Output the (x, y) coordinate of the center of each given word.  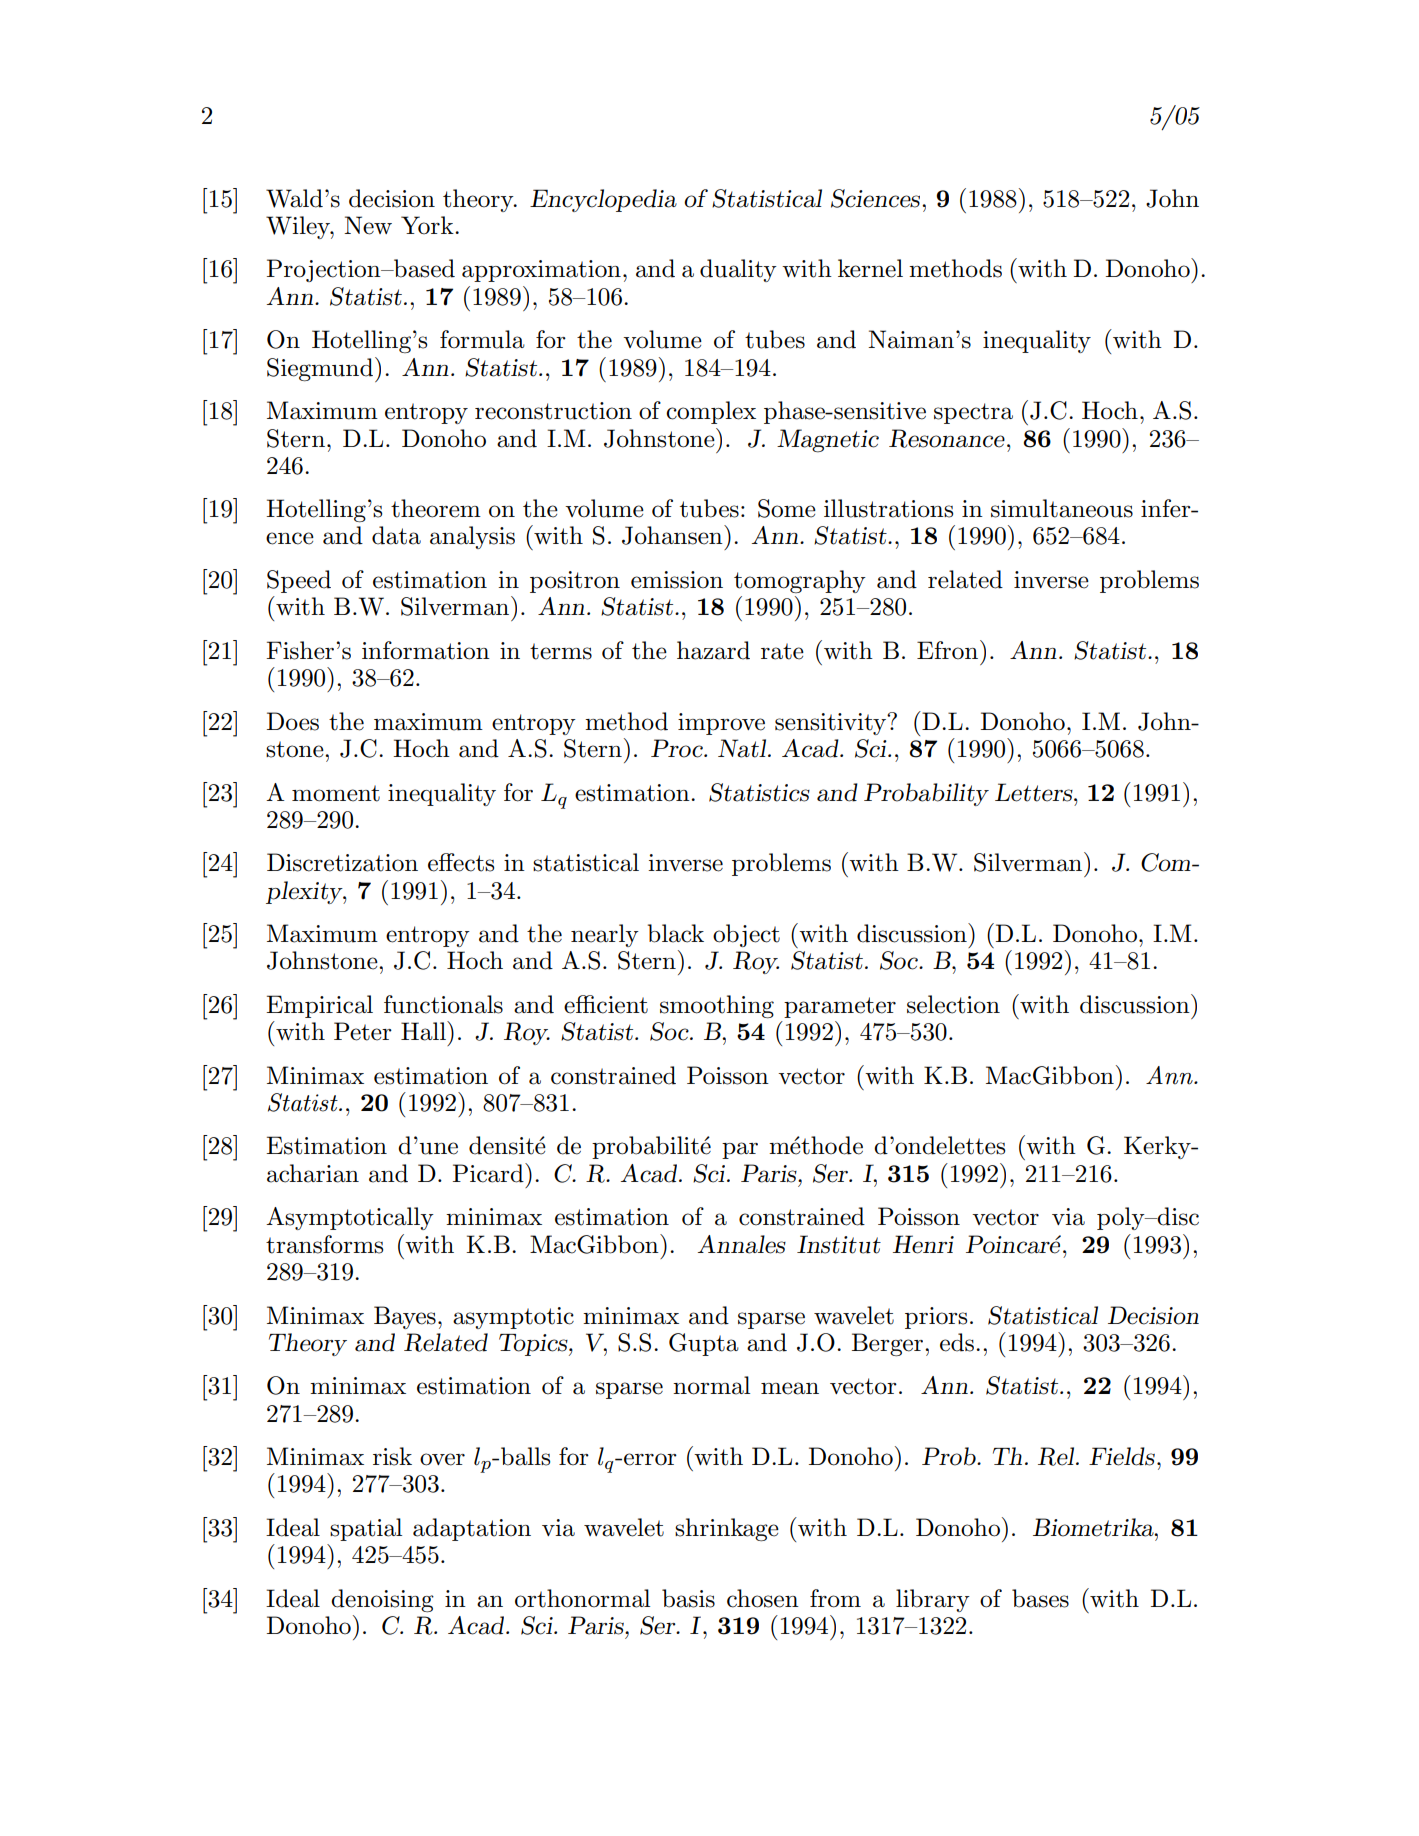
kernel (870, 268)
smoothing (717, 1007)
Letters (1035, 792)
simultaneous (1062, 508)
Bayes (405, 1317)
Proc (678, 748)
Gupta (704, 1344)
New (368, 225)
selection (953, 1004)
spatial (366, 1529)
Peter (363, 1031)
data (396, 535)
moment (336, 793)
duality (738, 270)
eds (958, 1342)
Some (787, 508)
